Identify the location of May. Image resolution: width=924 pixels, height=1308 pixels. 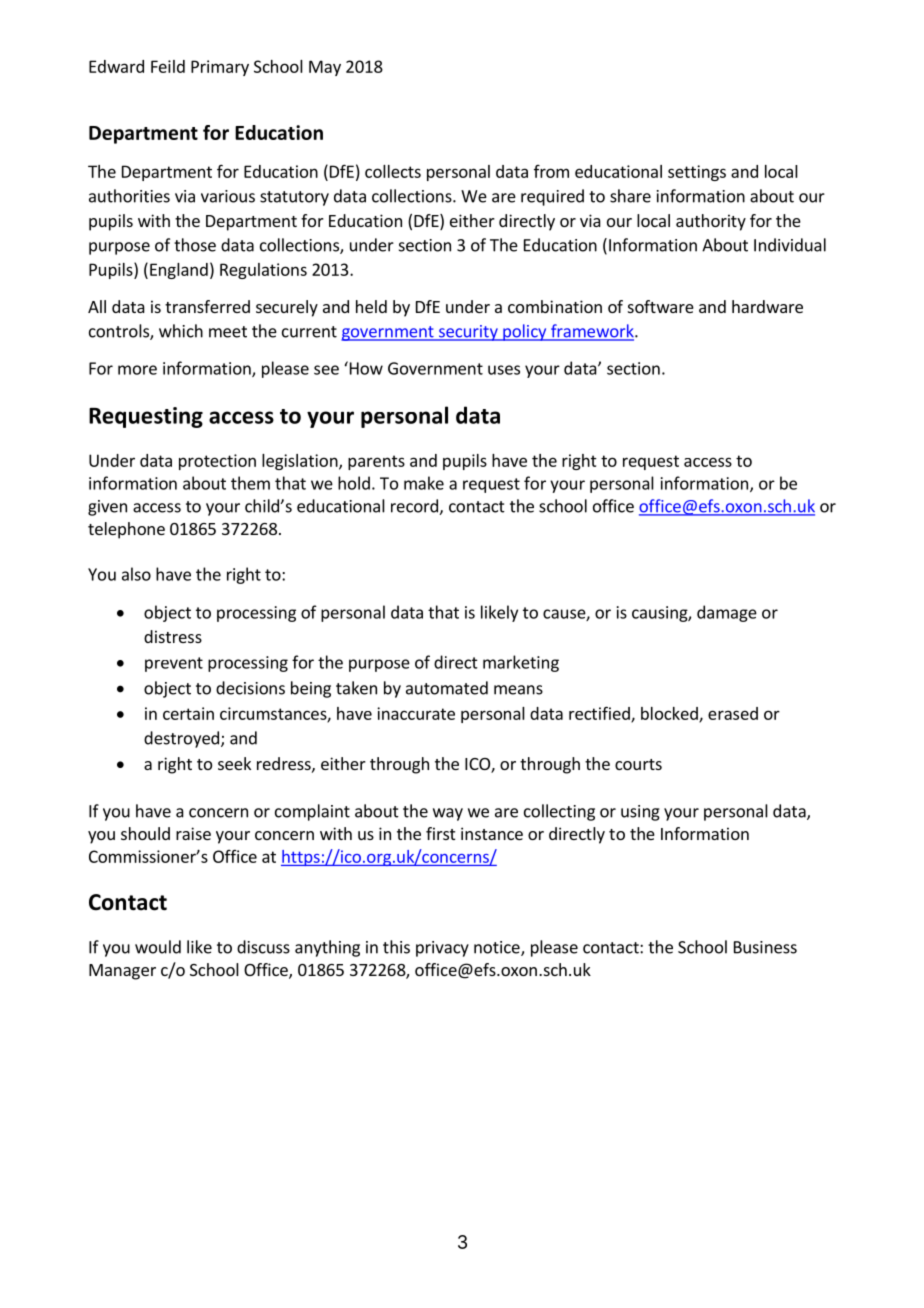
(325, 68).
